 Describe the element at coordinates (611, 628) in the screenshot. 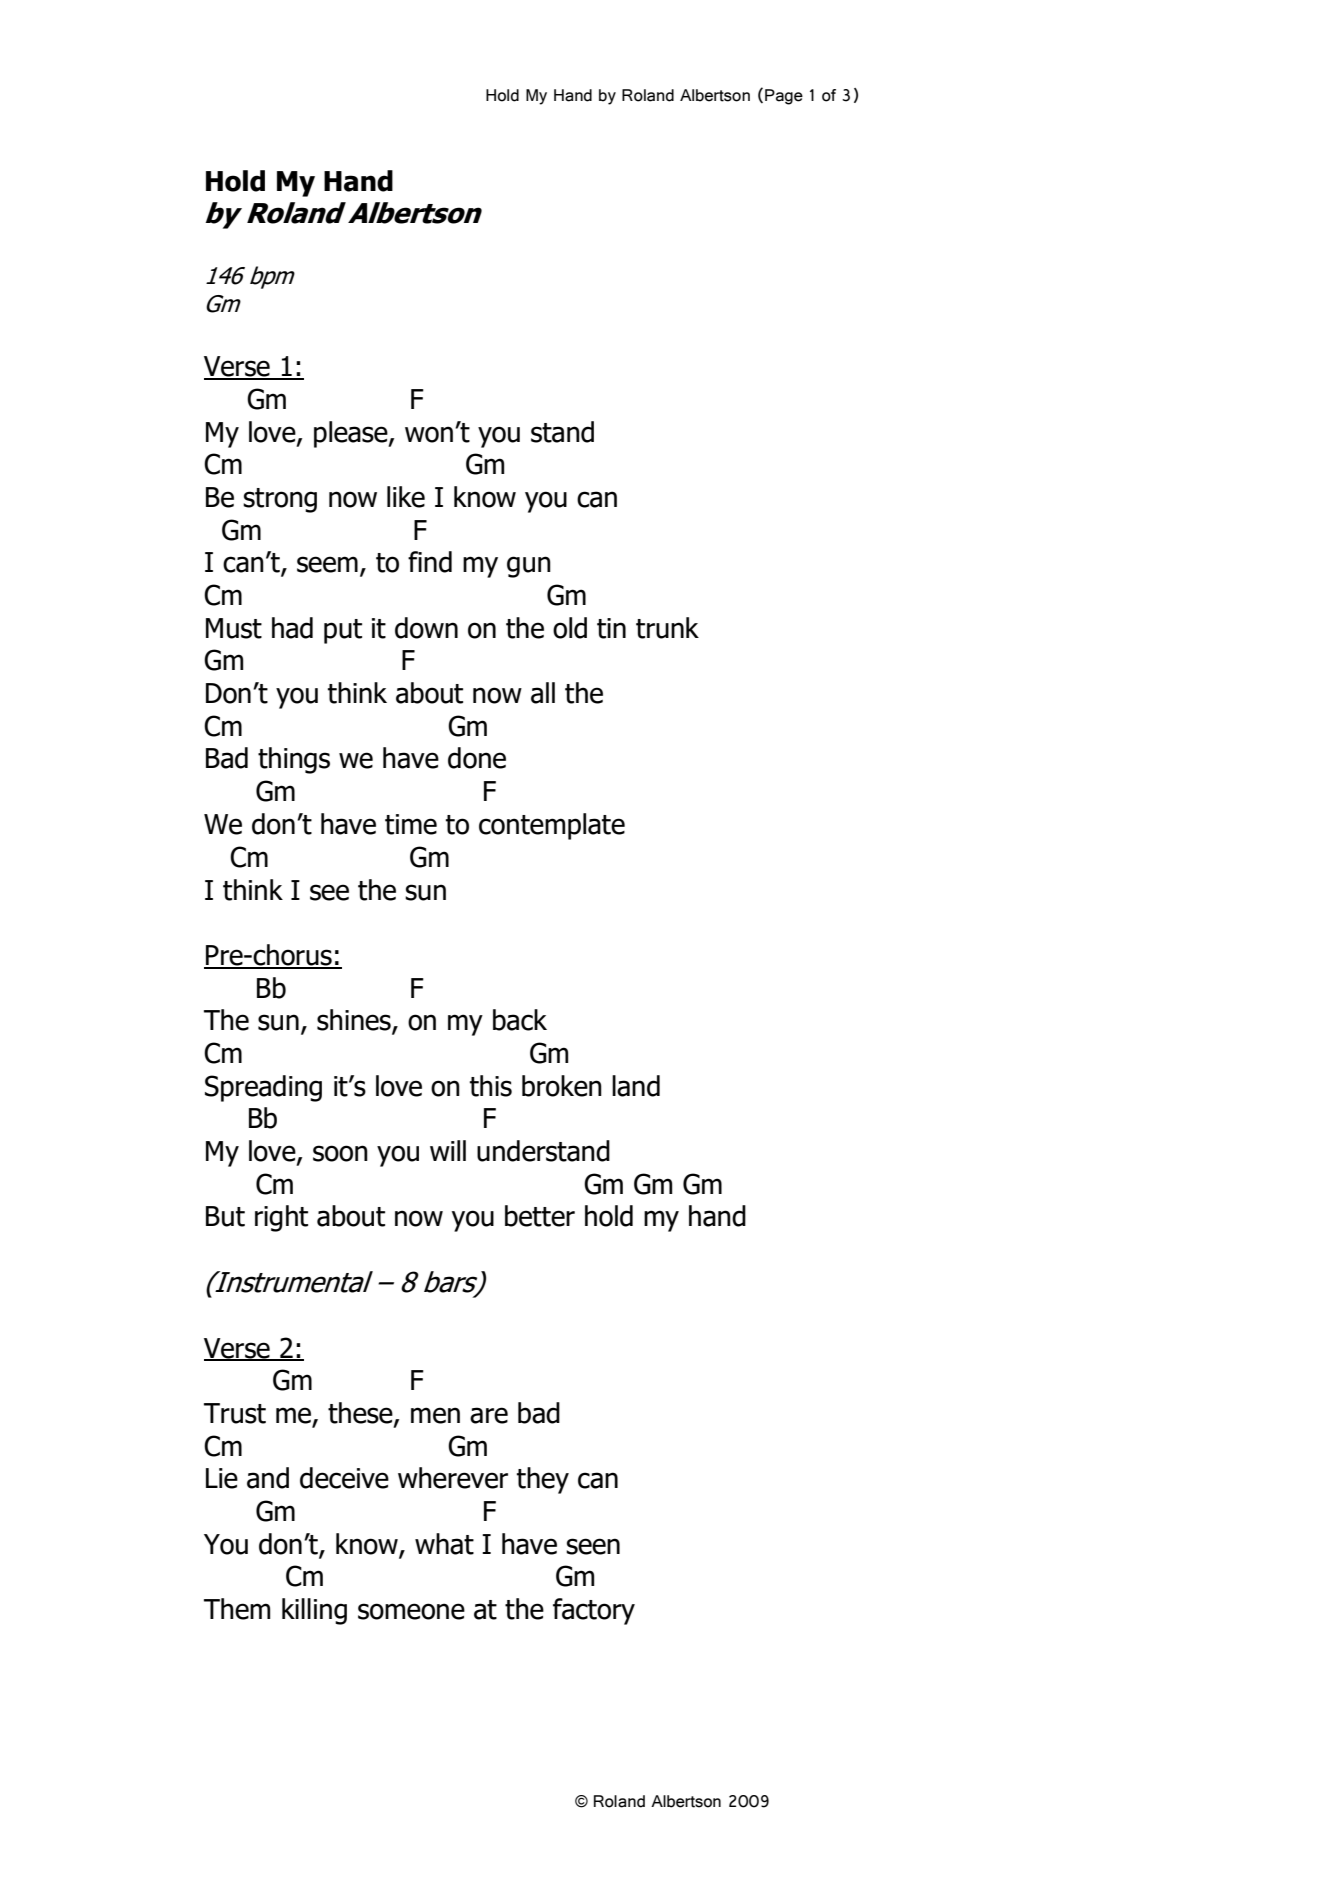

I see `tin` at that location.
